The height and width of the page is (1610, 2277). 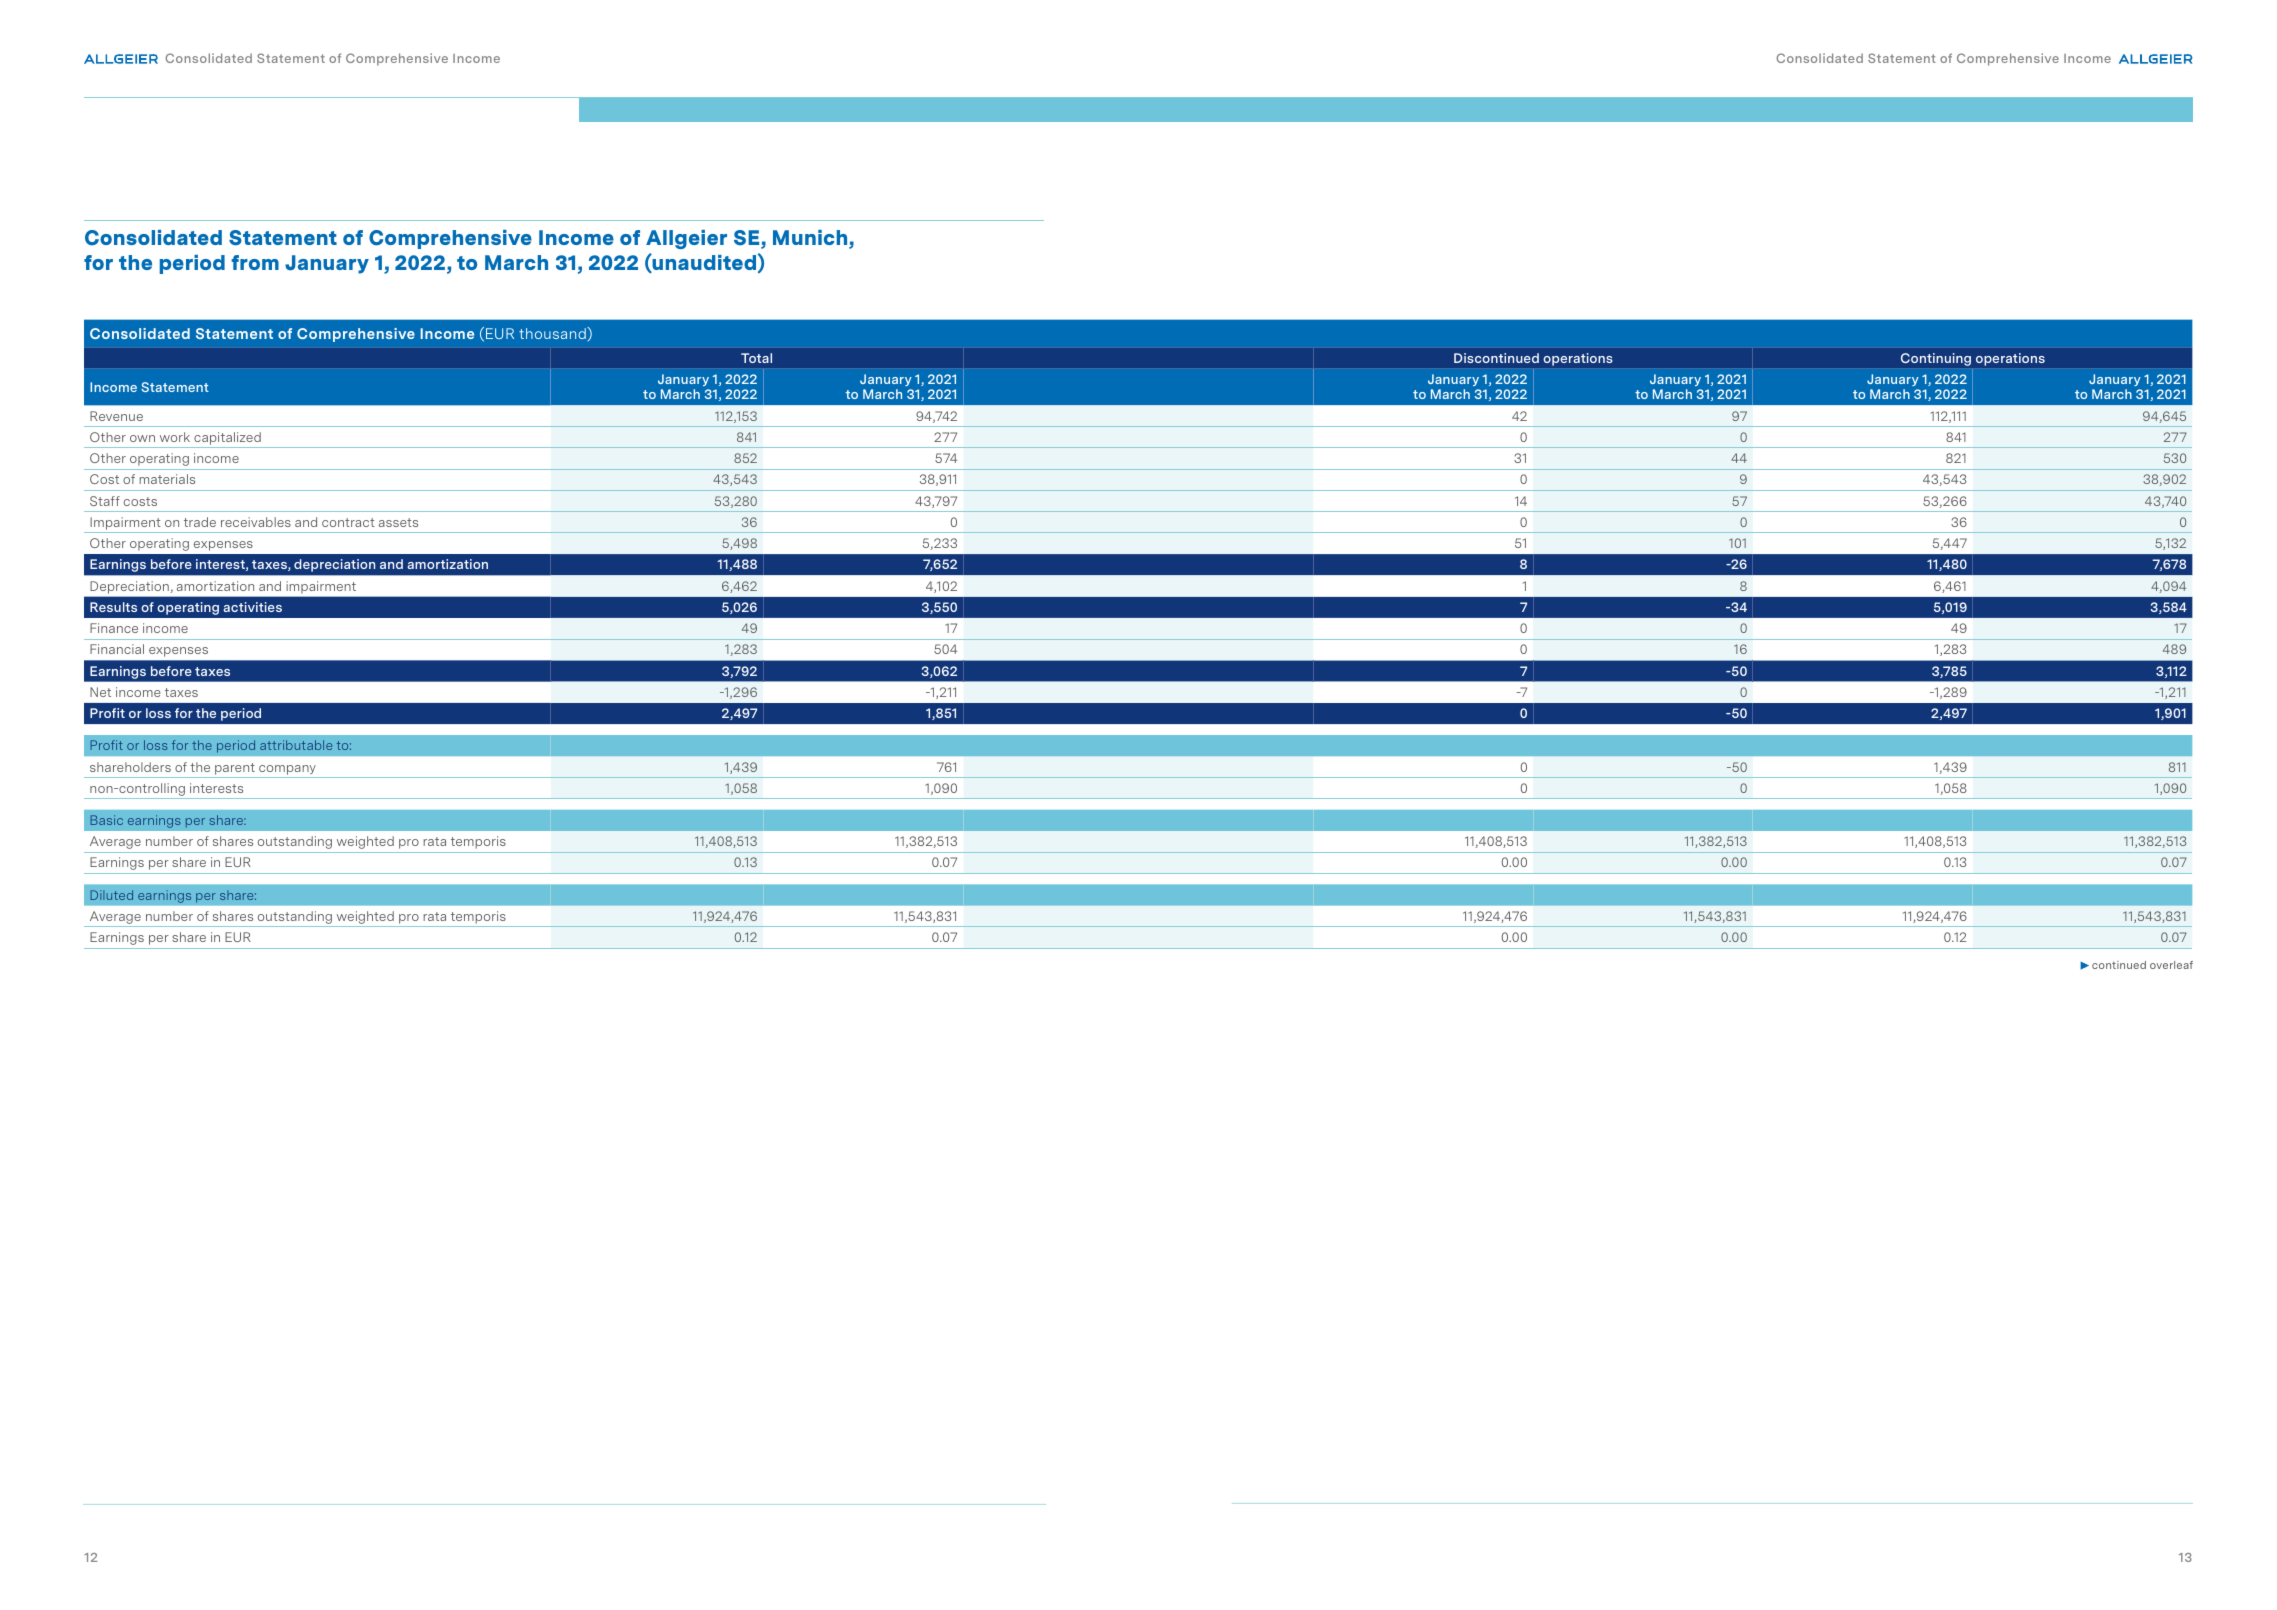 I want to click on contract, so click(x=348, y=522).
